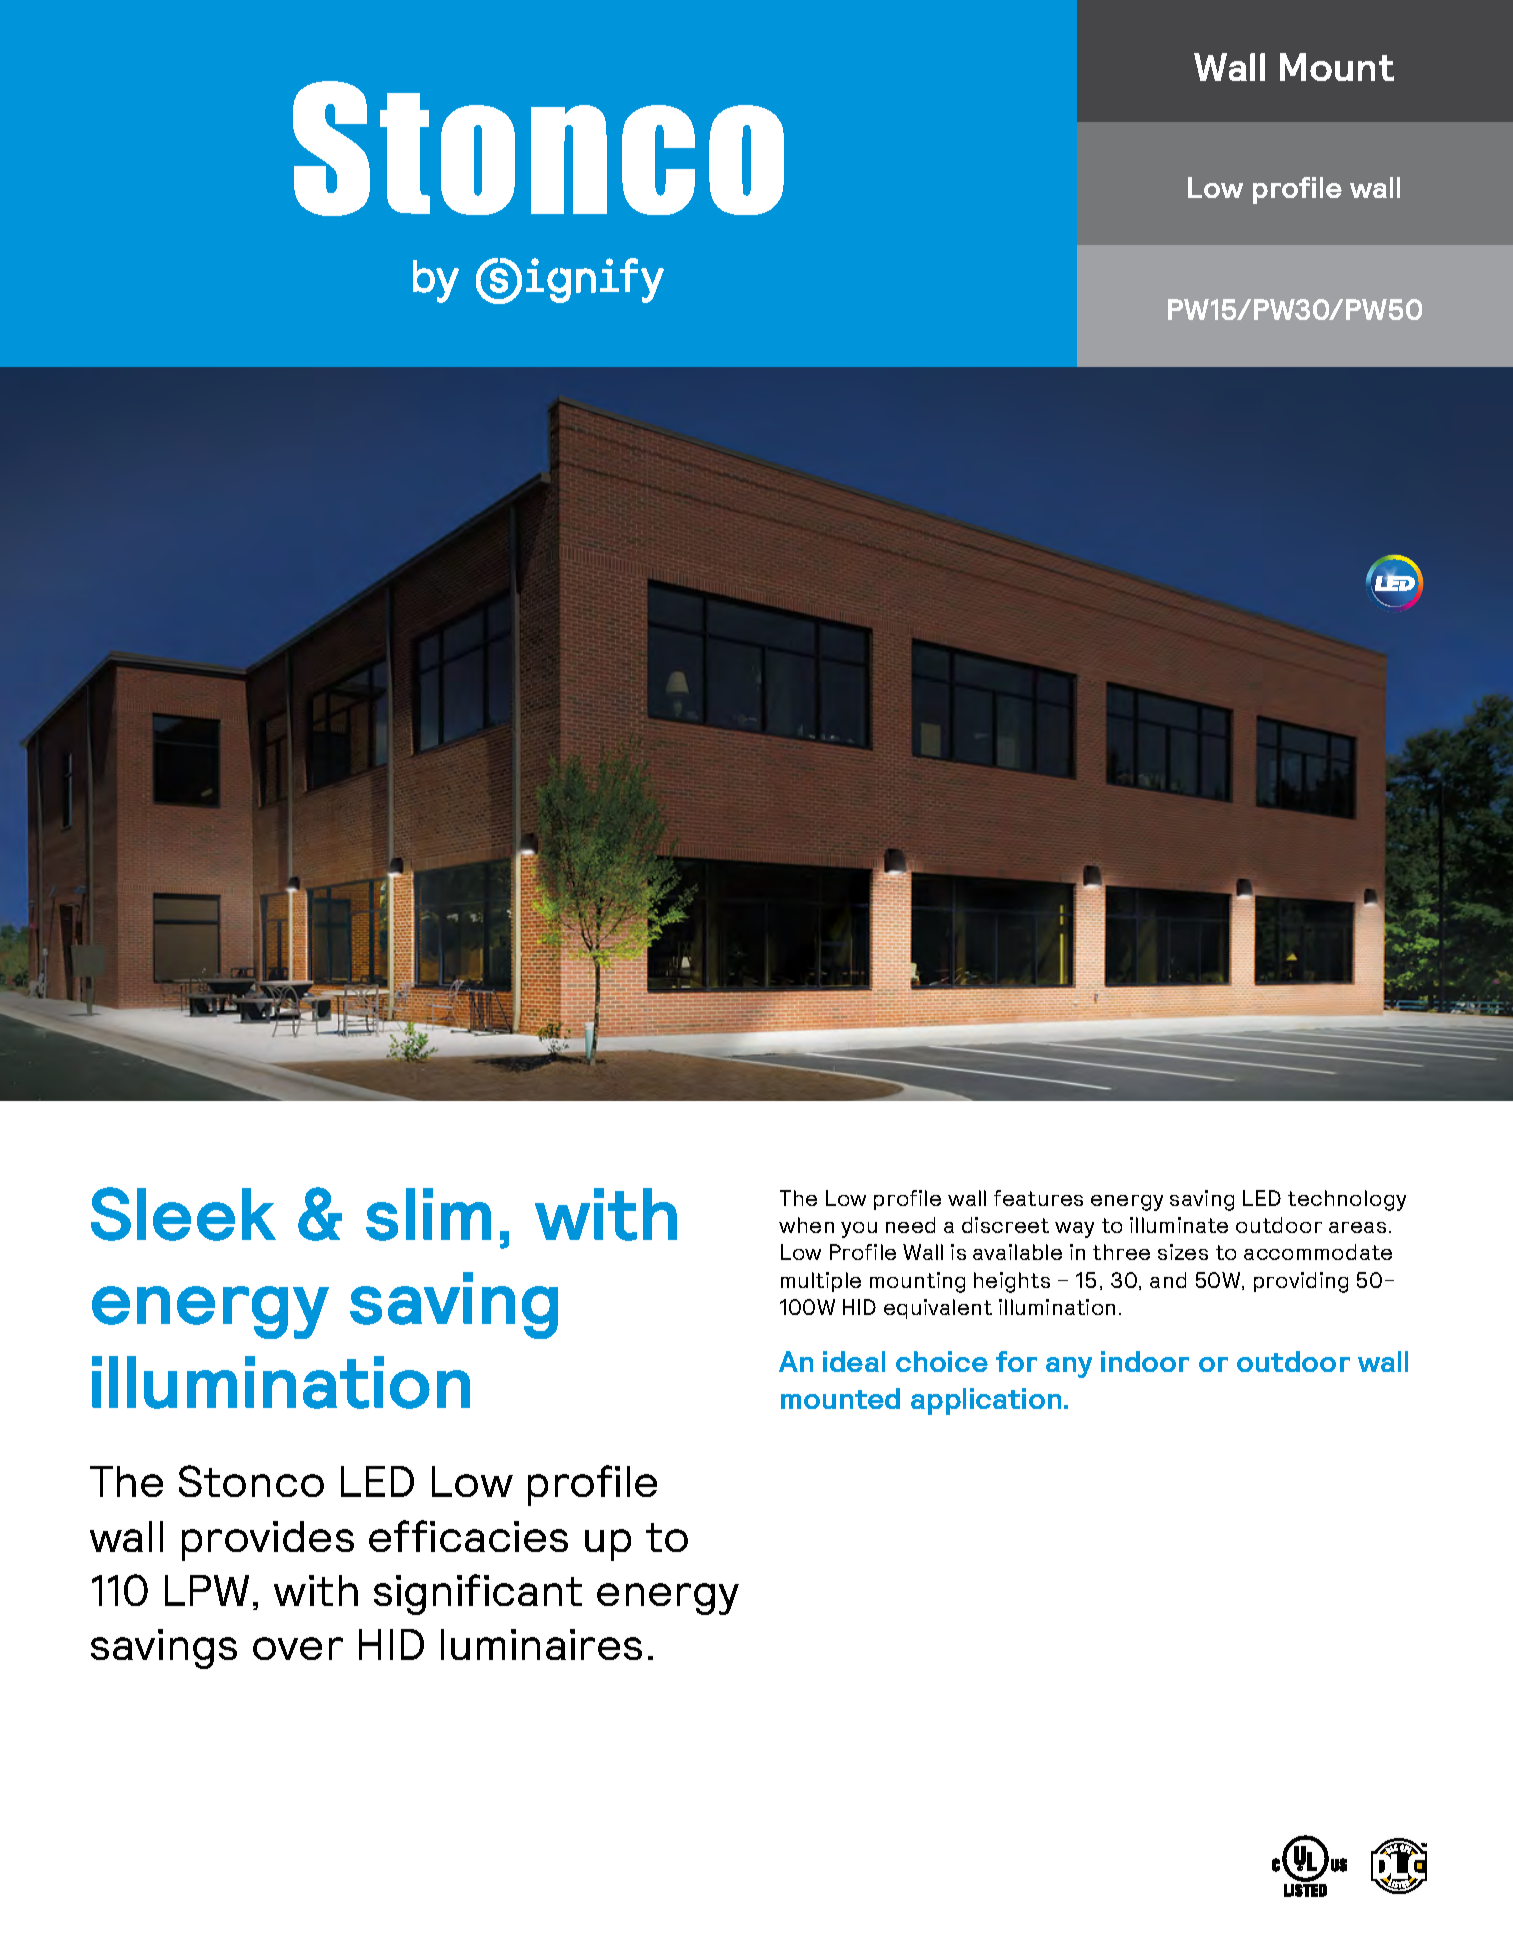 The image size is (1513, 1957). Describe the element at coordinates (986, 1401) in the document. I see `application` at that location.
